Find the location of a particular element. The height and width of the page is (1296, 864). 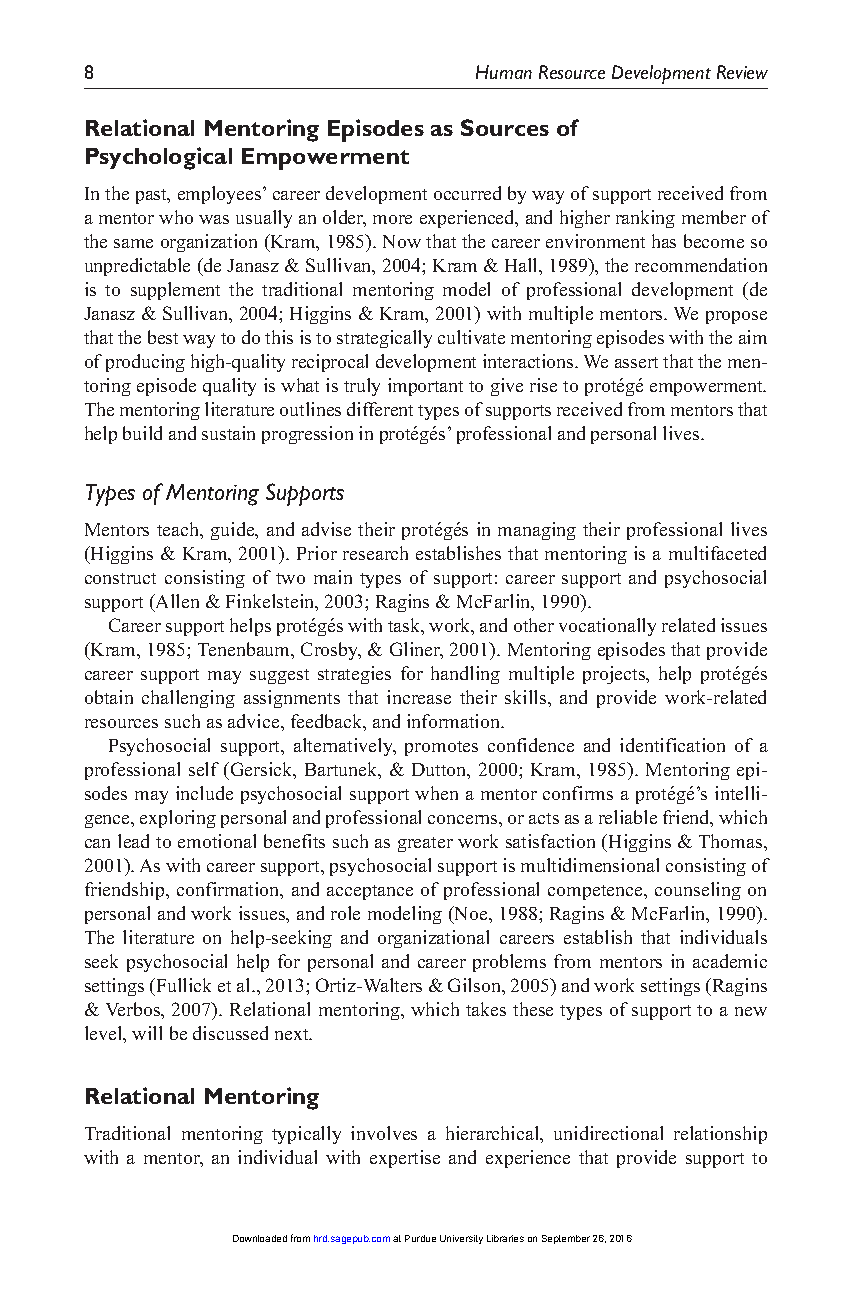

Downloaded is located at coordinates (260, 1238).
